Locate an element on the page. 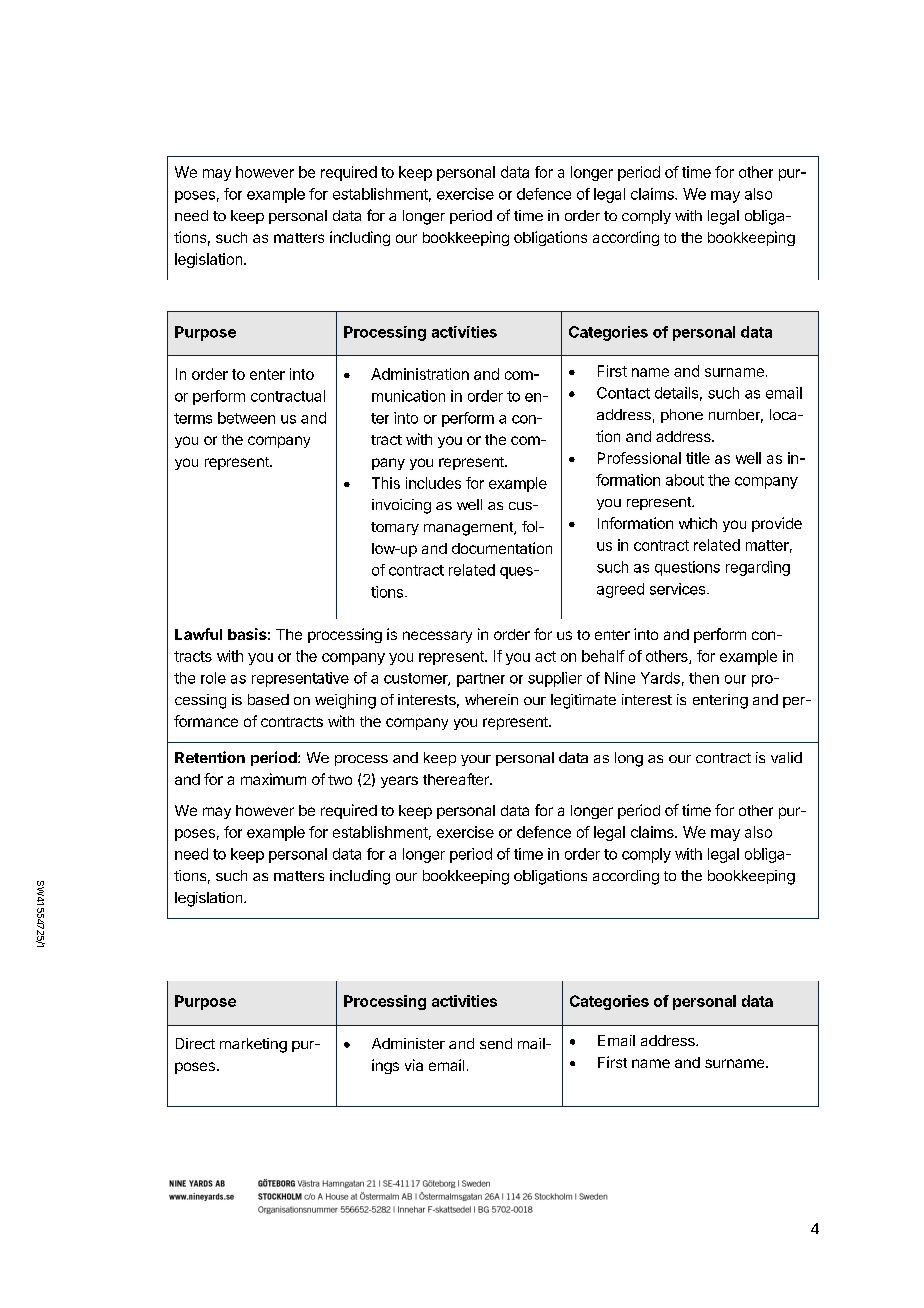 The image size is (924, 1308). services is located at coordinates (679, 589).
